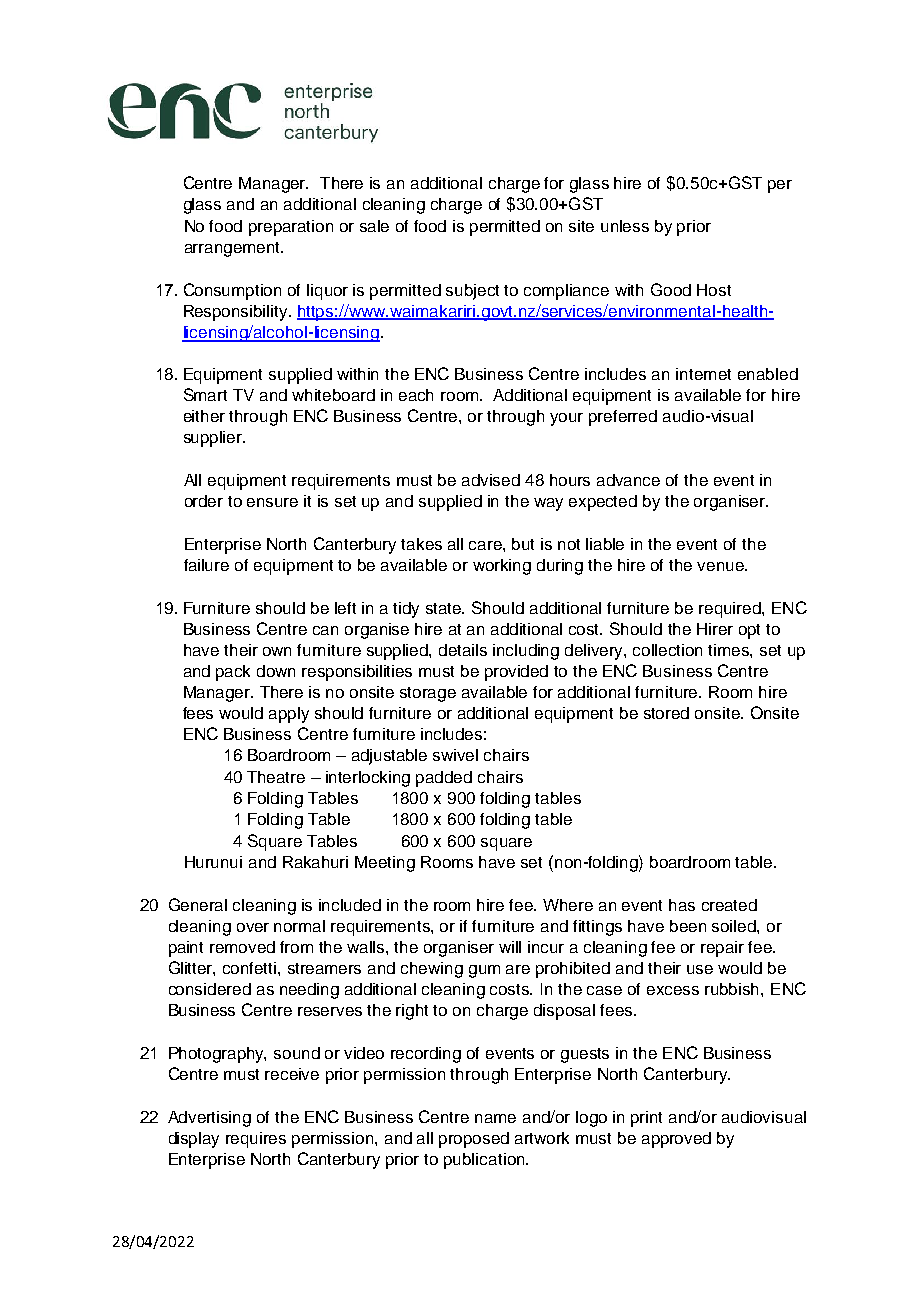  I want to click on supplier, so click(214, 439).
